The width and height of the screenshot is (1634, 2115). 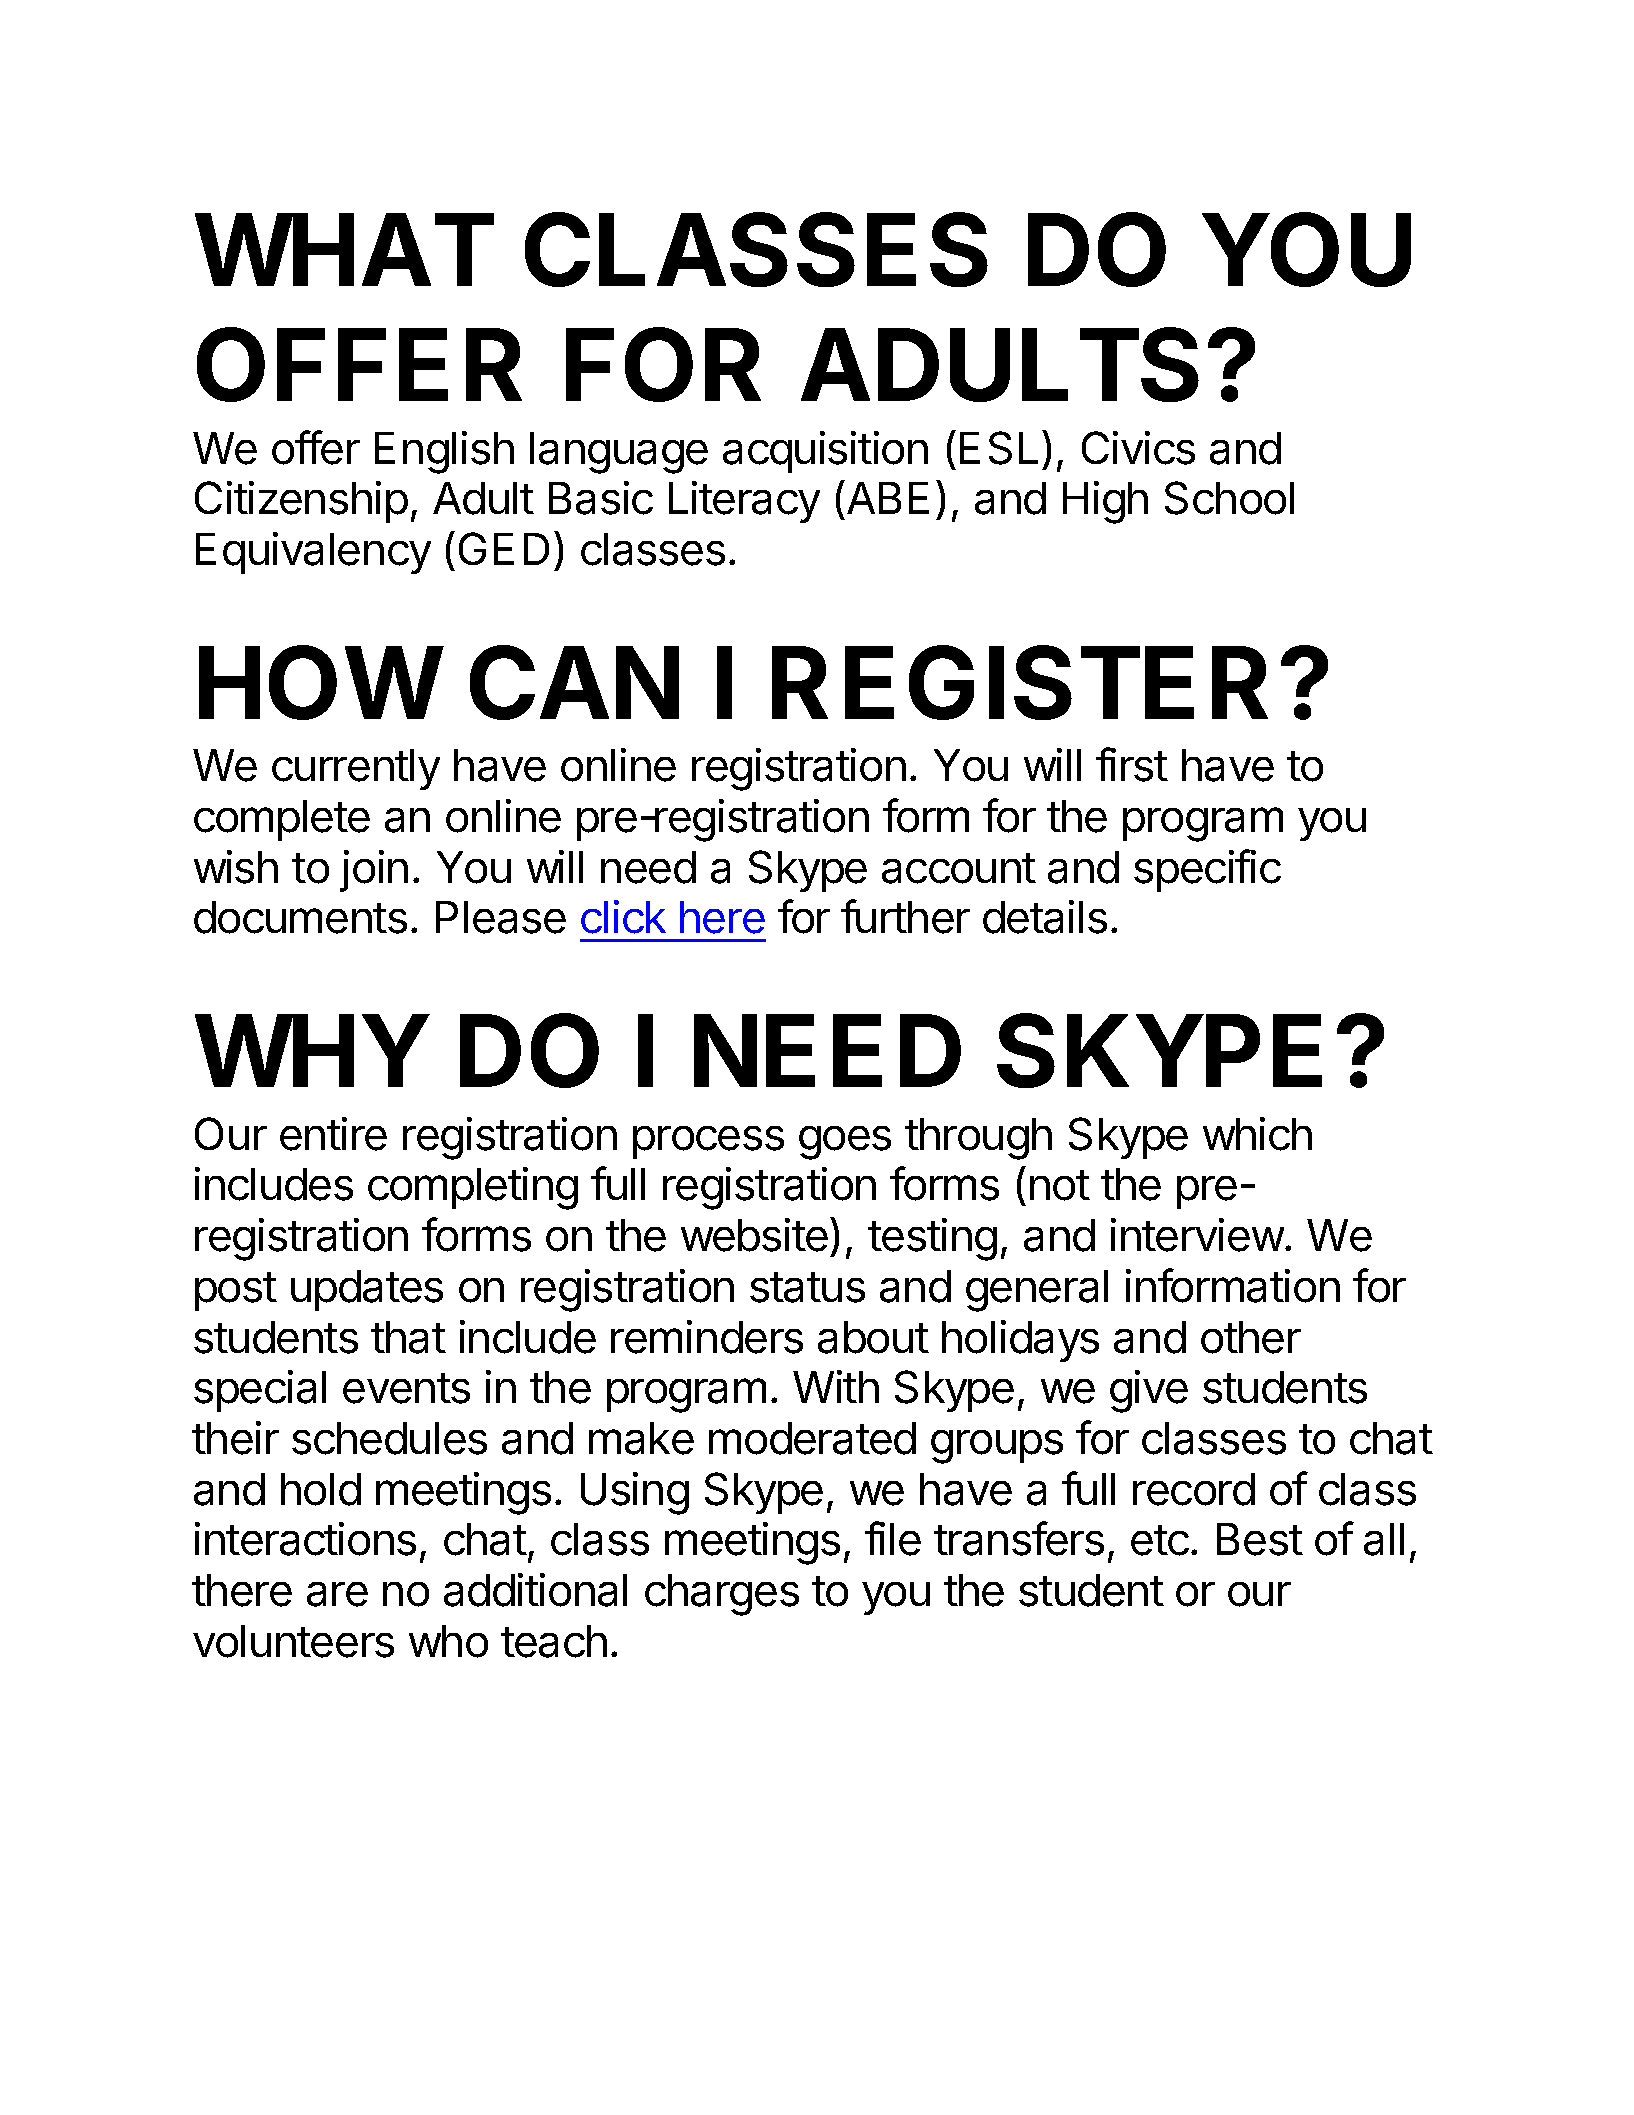 I want to click on charges, so click(x=722, y=1595).
